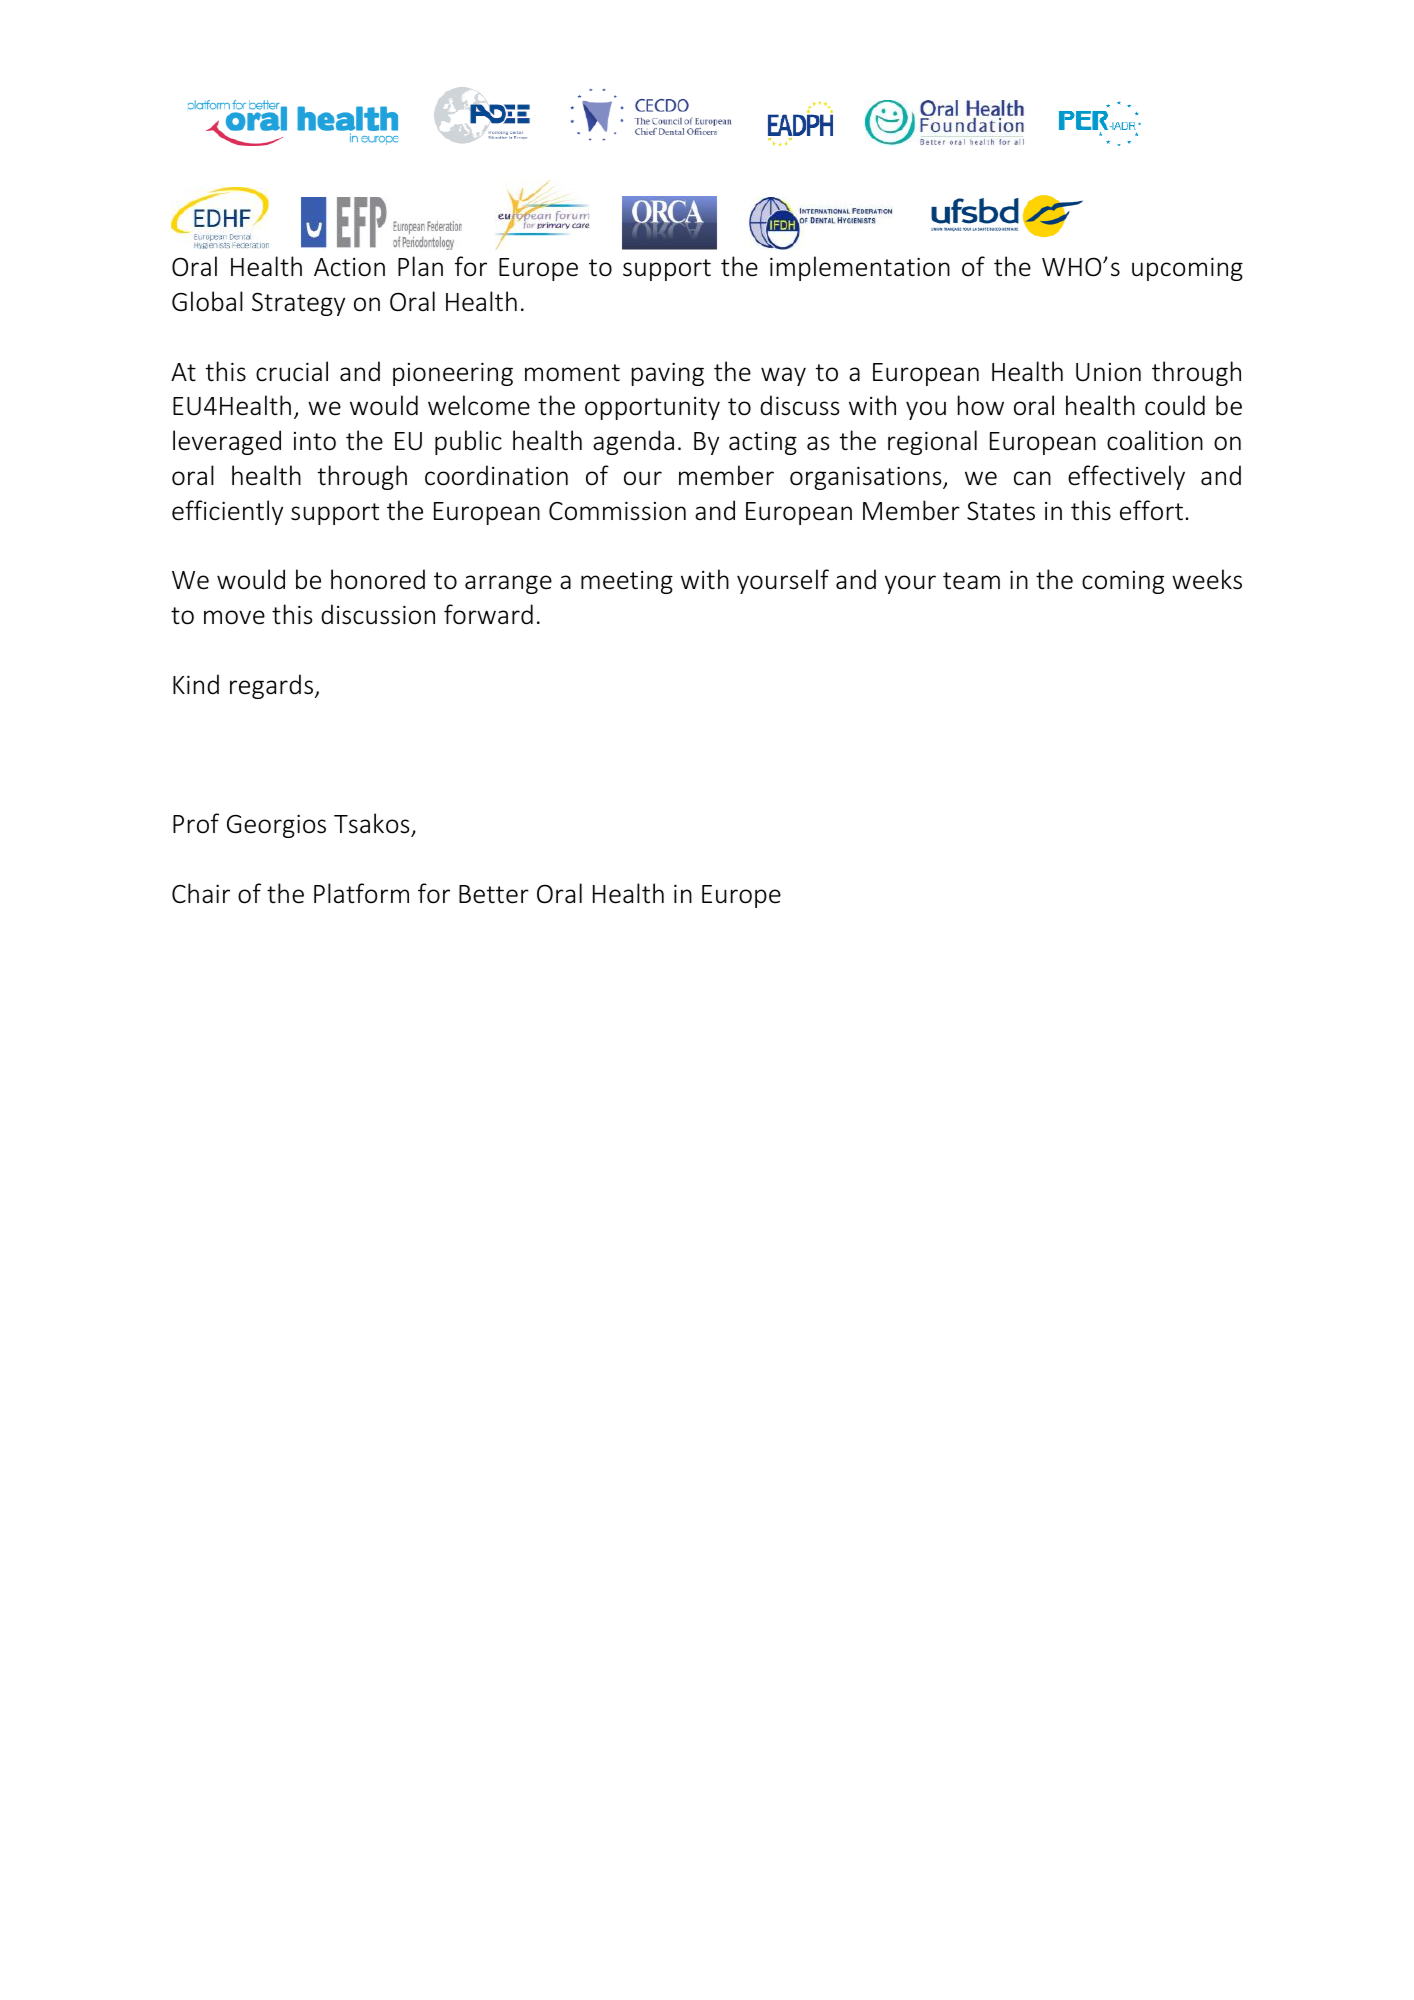 The height and width of the page is (2000, 1414). What do you see at coordinates (361, 893) in the page?
I see `Platform` at bounding box center [361, 893].
